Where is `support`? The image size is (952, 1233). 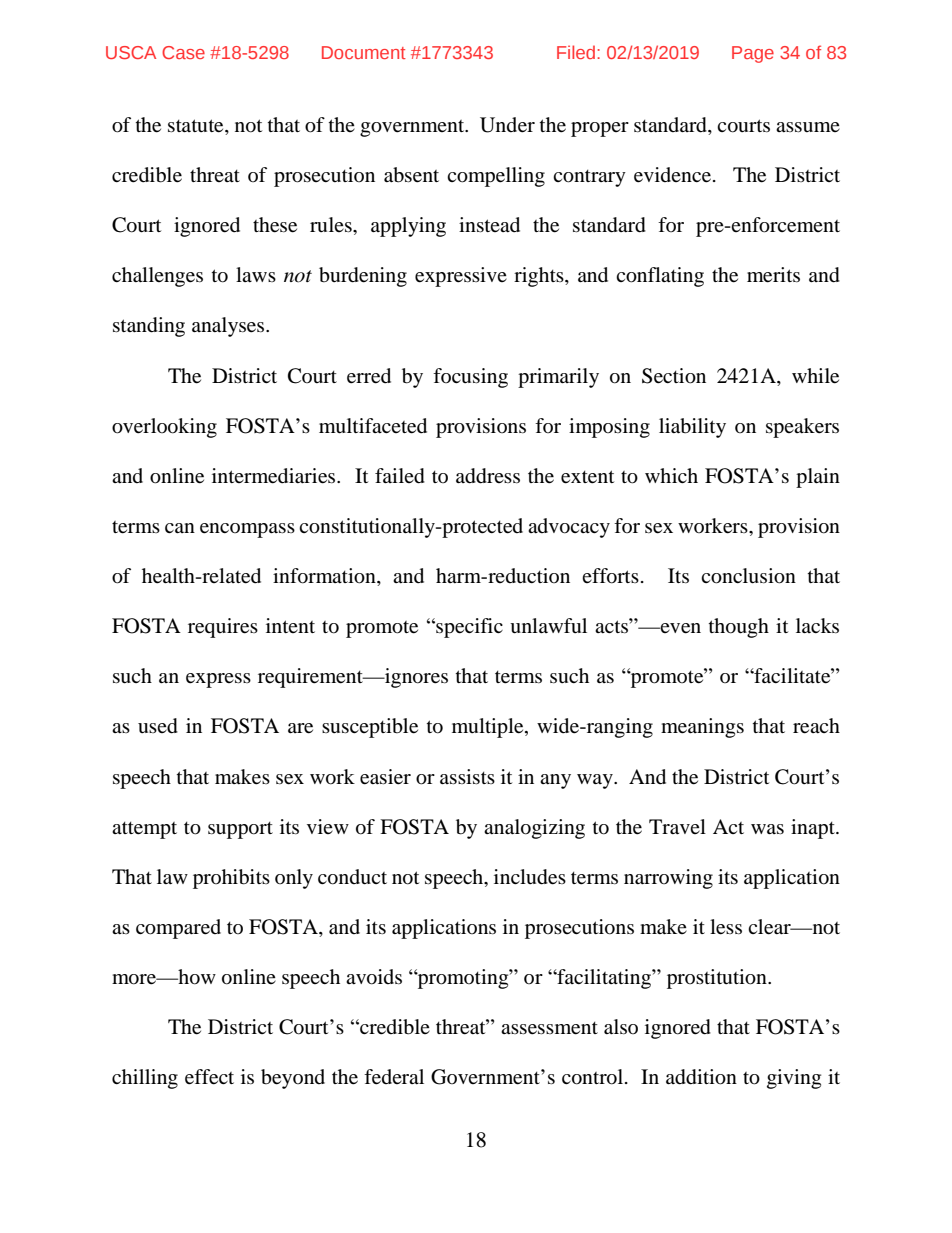
support is located at coordinates (240, 830).
